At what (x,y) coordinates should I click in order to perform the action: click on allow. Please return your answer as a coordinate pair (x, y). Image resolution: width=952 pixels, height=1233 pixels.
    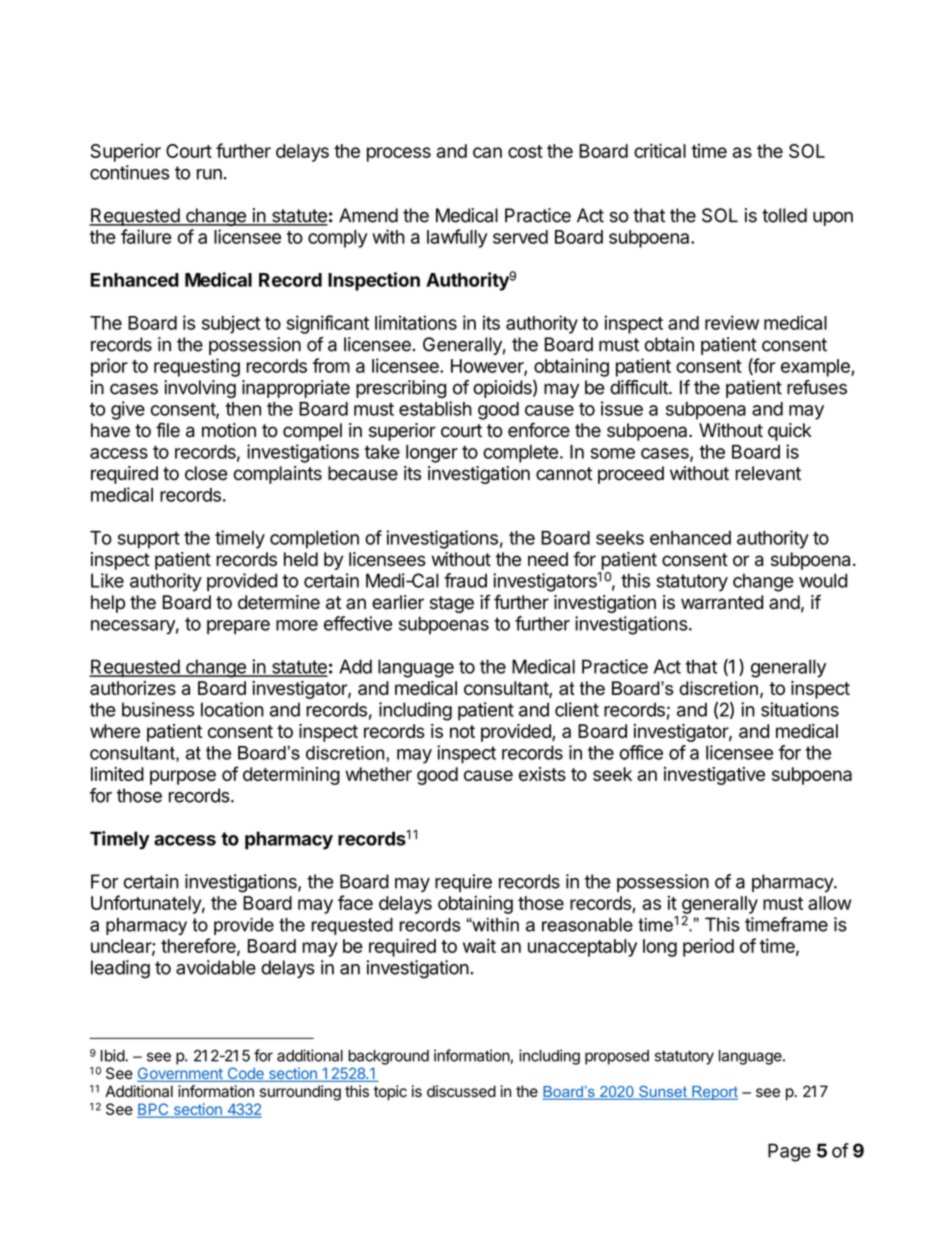
    Looking at the image, I should click on (829, 903).
